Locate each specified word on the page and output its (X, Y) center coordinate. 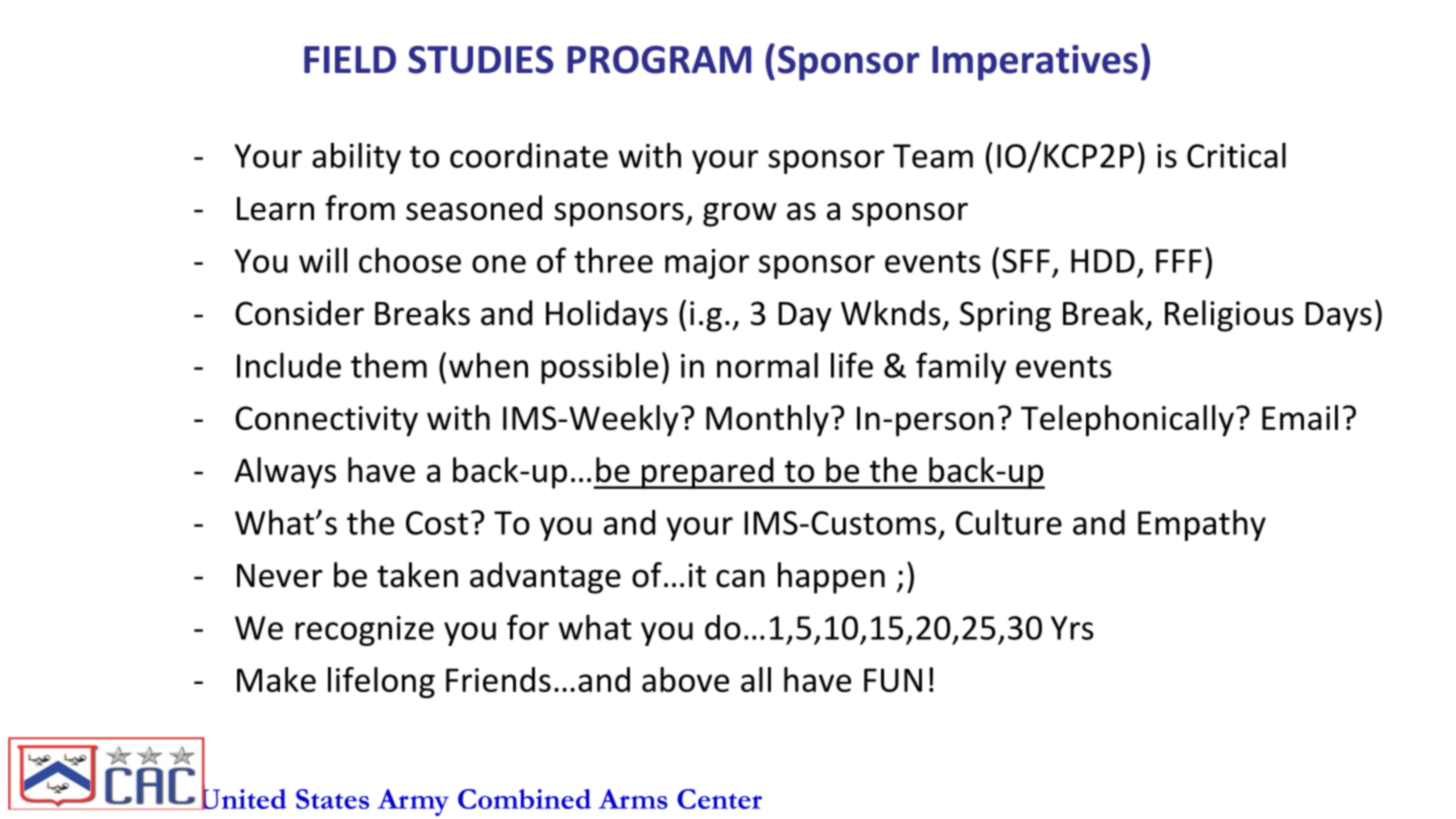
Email (1300, 417)
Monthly (767, 421)
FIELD (350, 59)
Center (719, 799)
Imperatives (1035, 63)
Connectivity (326, 421)
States (332, 799)
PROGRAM (659, 59)
